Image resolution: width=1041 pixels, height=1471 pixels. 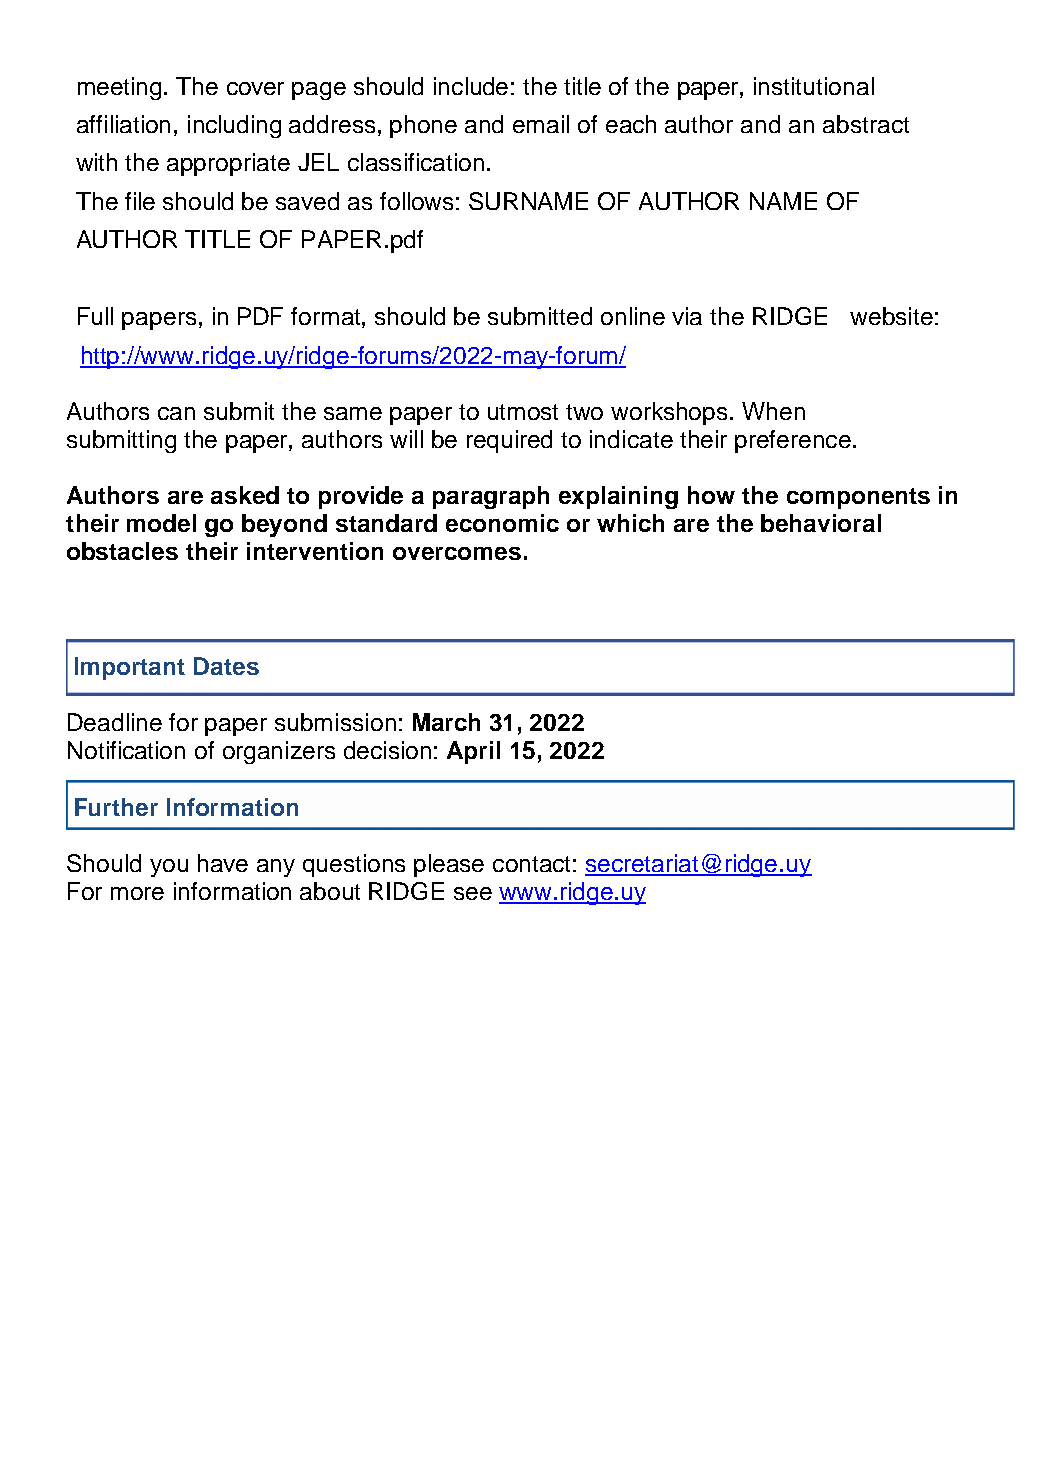 I want to click on behavioral, so click(x=821, y=523).
